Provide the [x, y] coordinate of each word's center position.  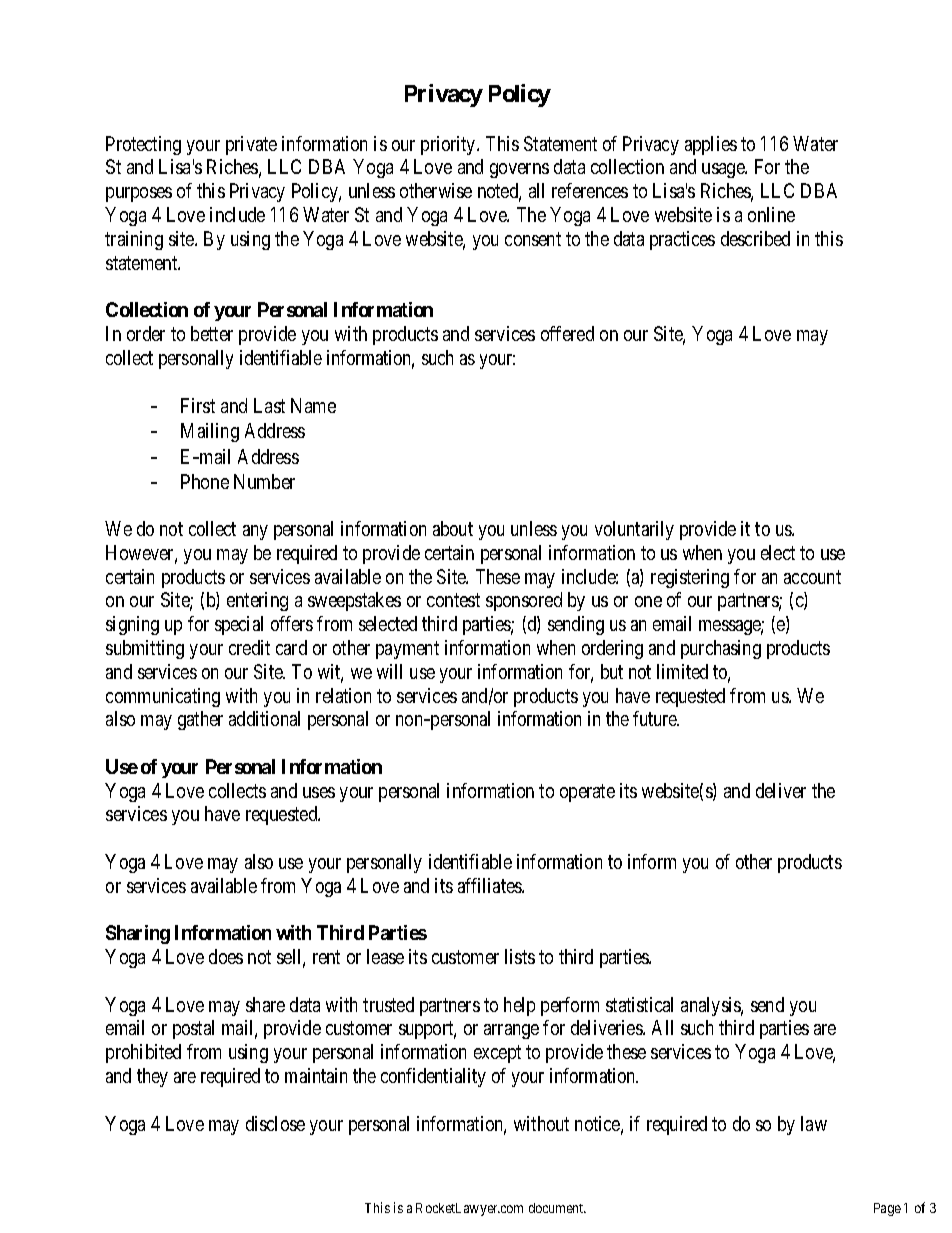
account [812, 577]
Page [887, 1209]
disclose [275, 1123]
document [557, 1208]
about [453, 528]
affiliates [490, 885]
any [255, 532]
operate [587, 793]
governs [519, 170]
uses [319, 792]
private [251, 145]
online [771, 214]
